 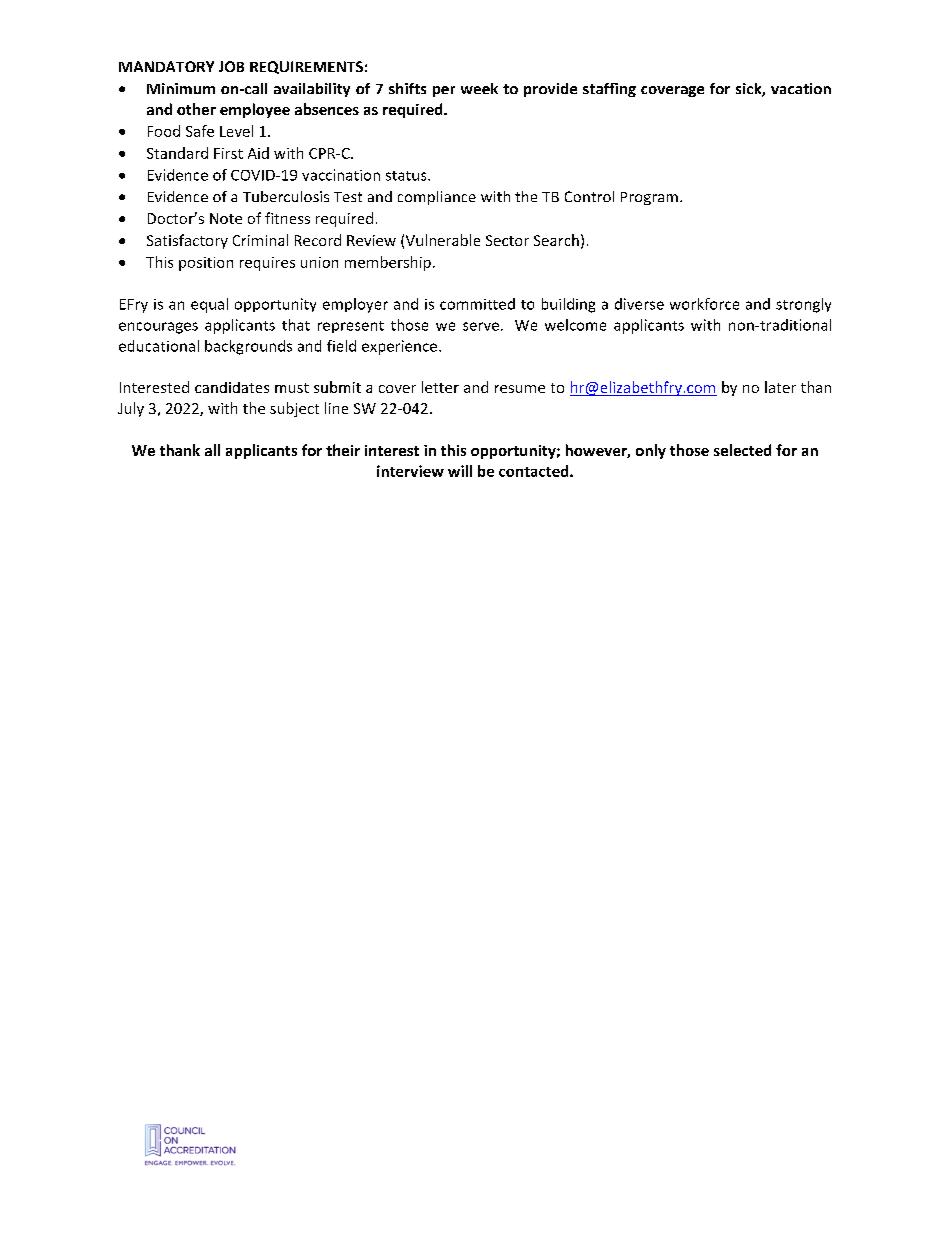 I want to click on Sector, so click(x=507, y=240).
